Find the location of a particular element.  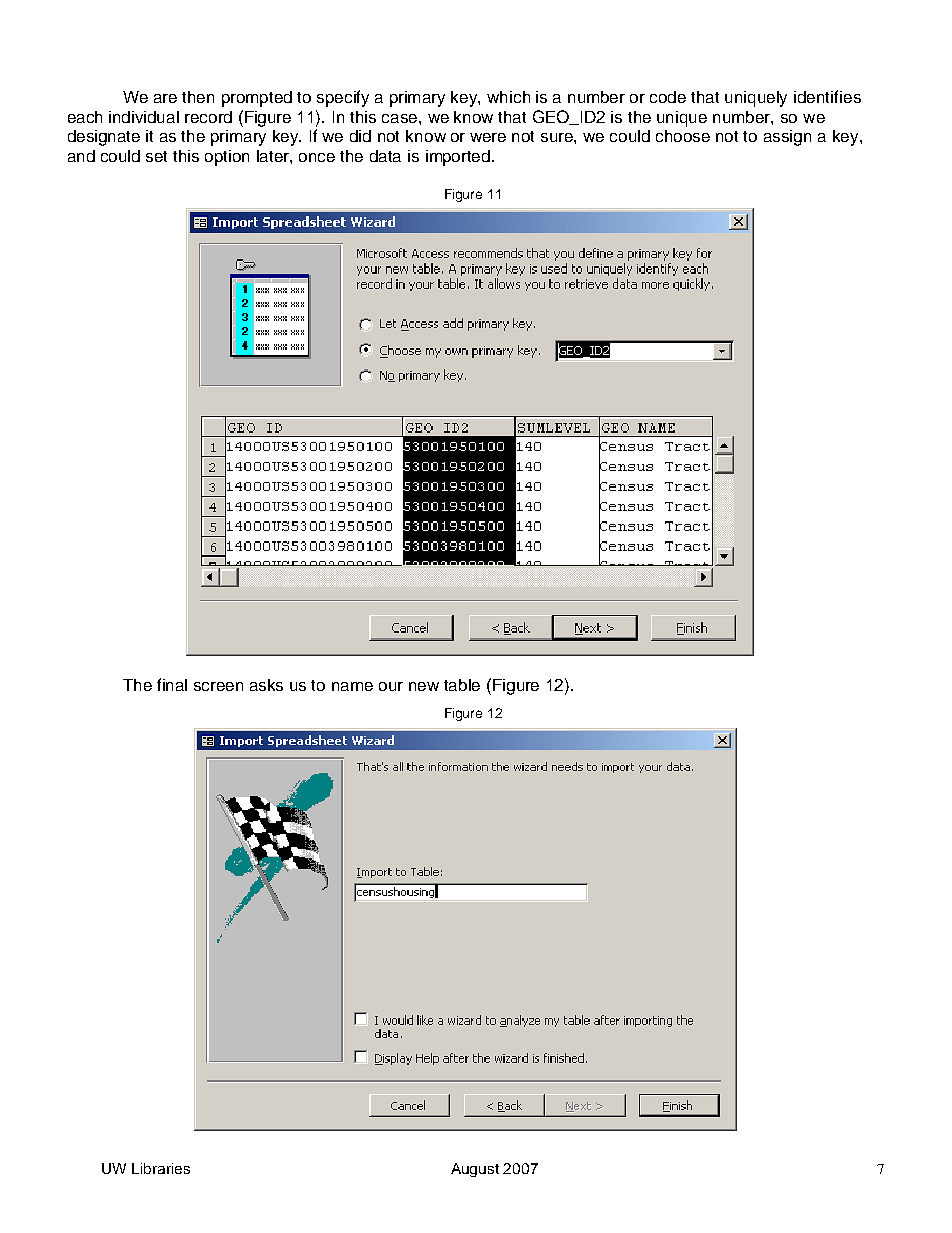

were is located at coordinates (488, 137).
